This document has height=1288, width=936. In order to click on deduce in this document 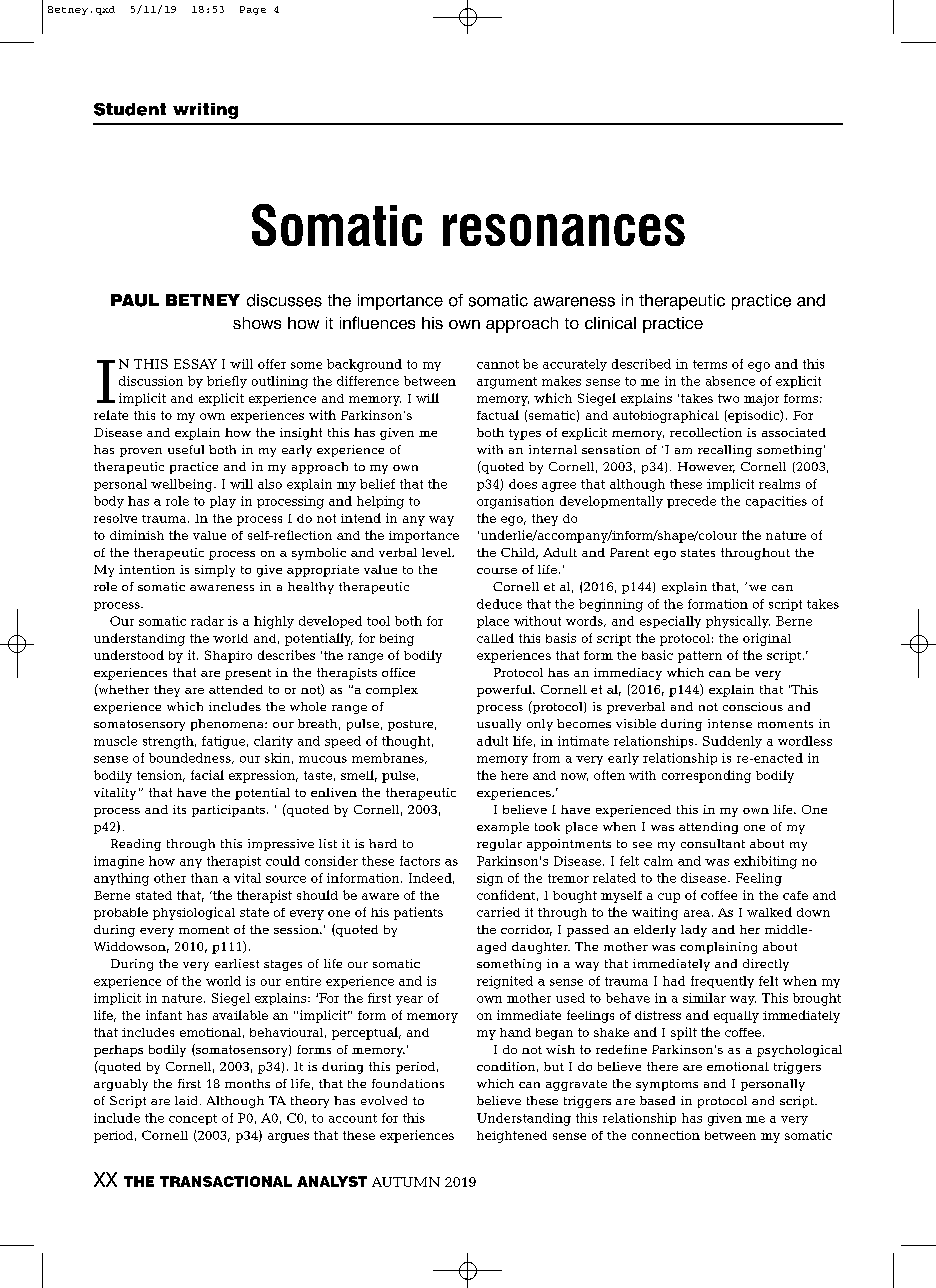, I will do `click(499, 604)`.
